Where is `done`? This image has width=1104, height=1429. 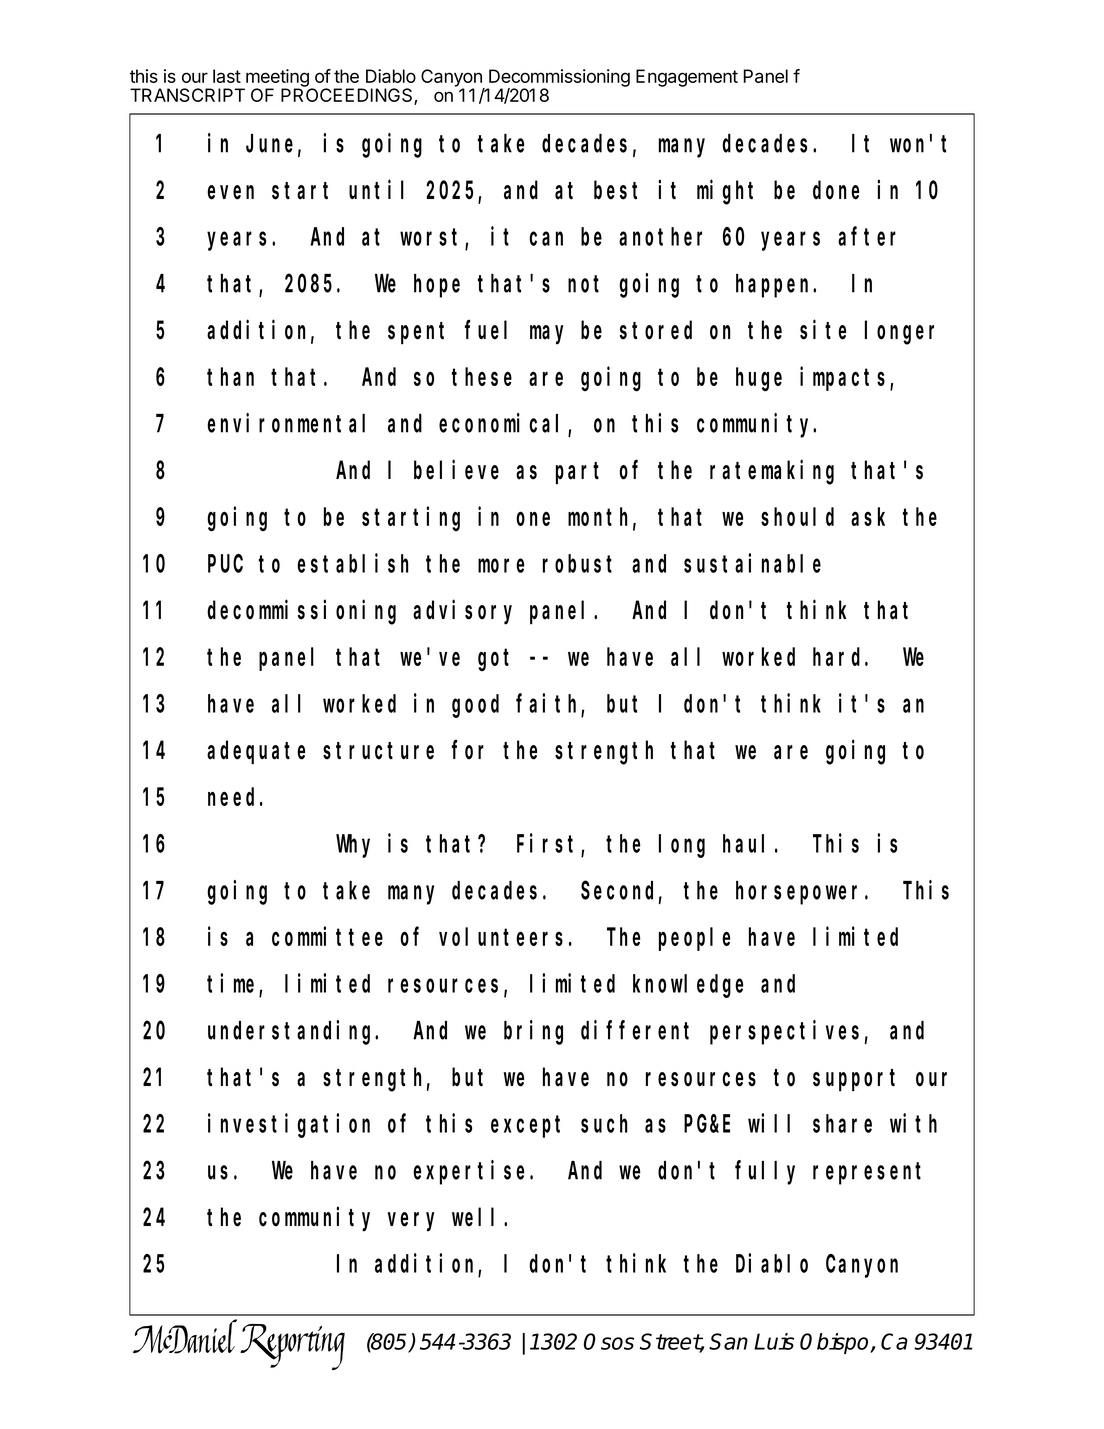
done is located at coordinates (836, 190).
